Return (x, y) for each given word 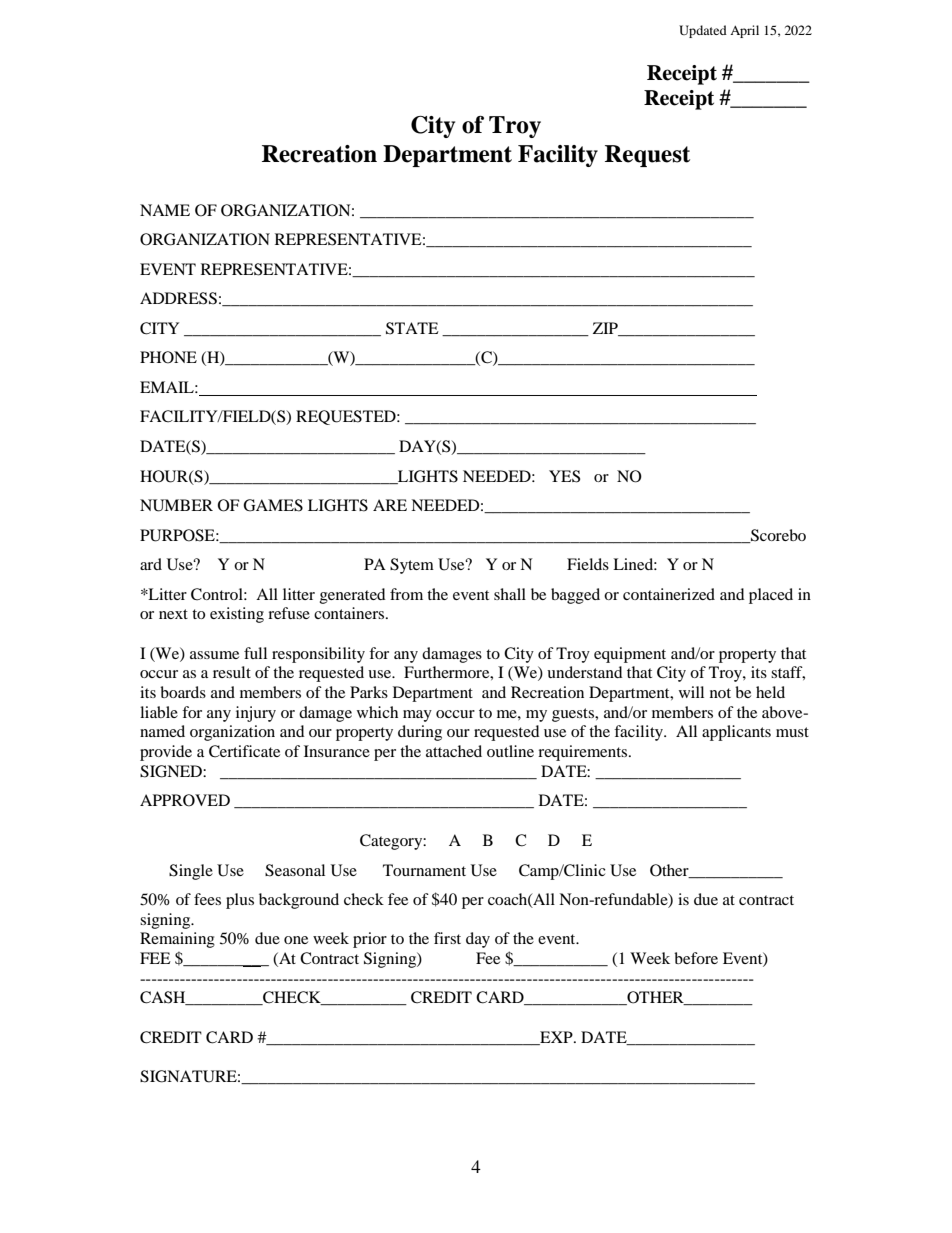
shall (510, 594)
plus (240, 901)
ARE (390, 505)
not (720, 693)
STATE (412, 328)
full (255, 653)
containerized (669, 594)
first (447, 938)
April (744, 31)
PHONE (168, 357)
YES (564, 476)
